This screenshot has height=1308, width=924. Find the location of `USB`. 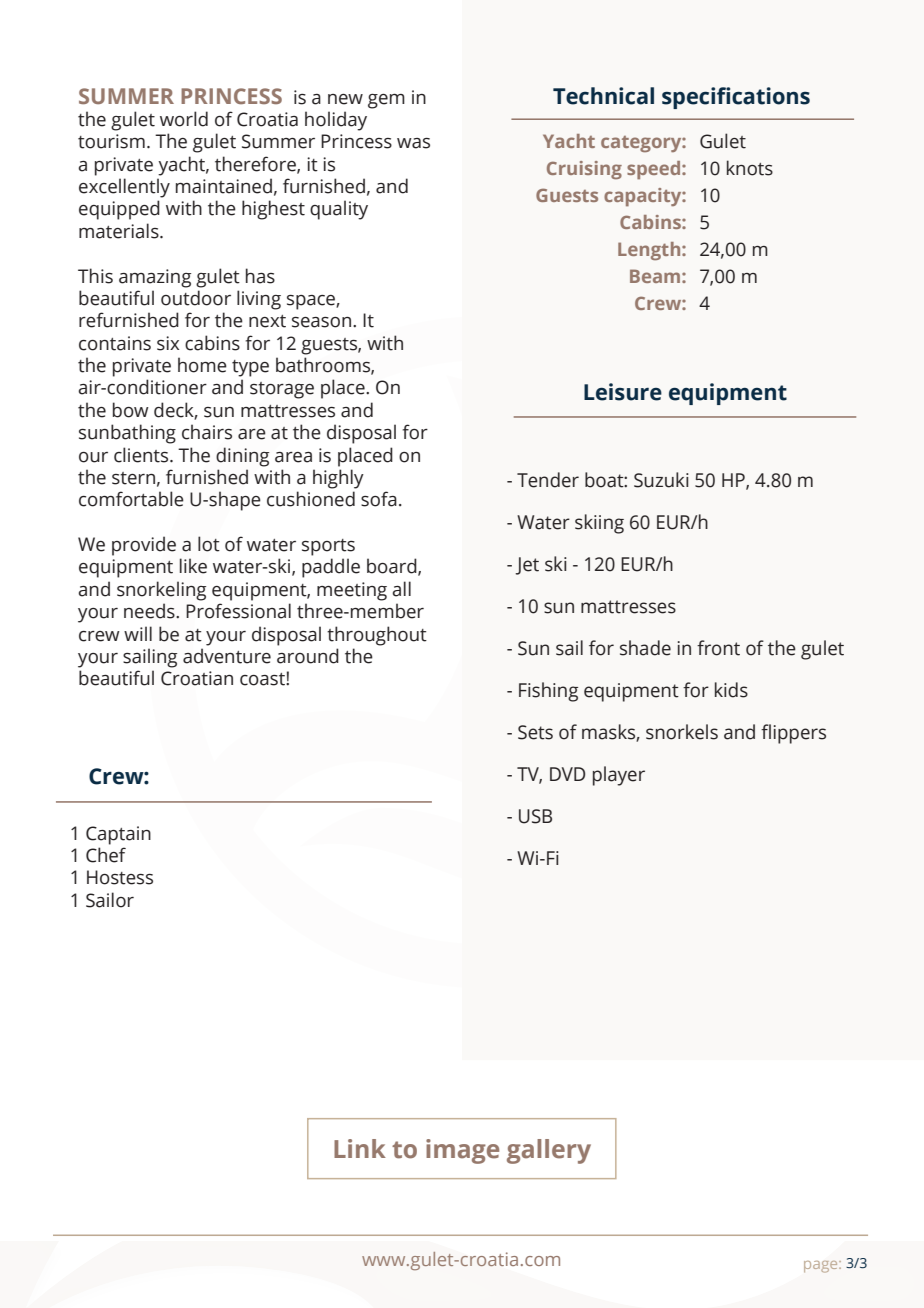

USB is located at coordinates (535, 816).
